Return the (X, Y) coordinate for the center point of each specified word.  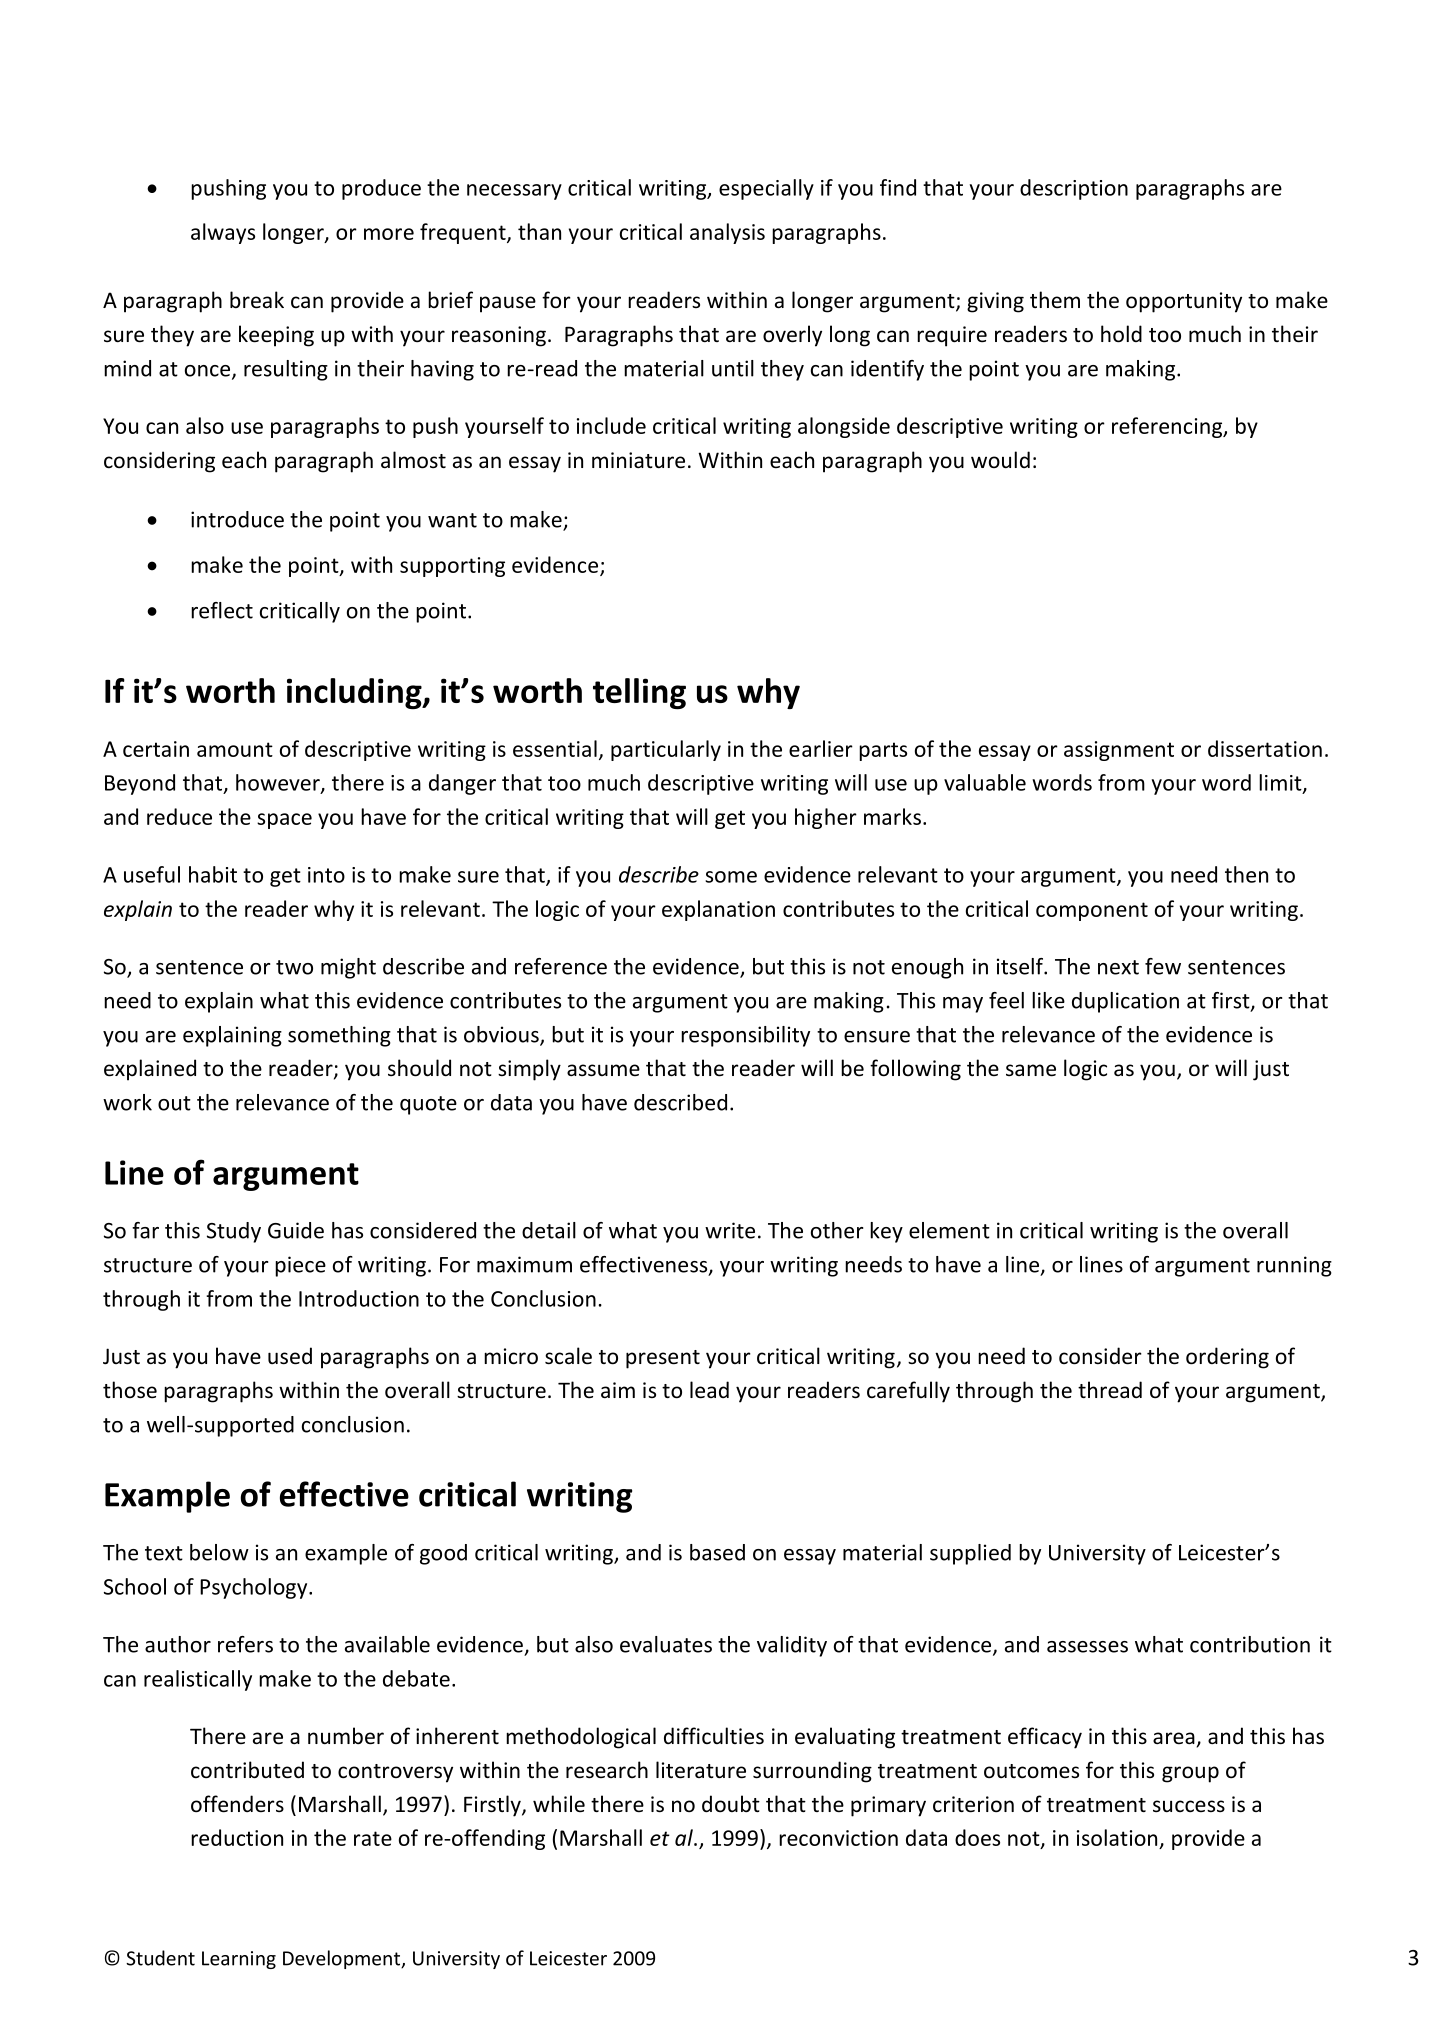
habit (213, 874)
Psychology (255, 1588)
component (1092, 911)
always (223, 233)
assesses (1087, 1647)
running (1294, 1266)
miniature (638, 460)
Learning (239, 1960)
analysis (727, 233)
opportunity (1184, 302)
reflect (222, 610)
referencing (1168, 427)
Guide (296, 1230)
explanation (718, 910)
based (717, 1552)
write (730, 1230)
